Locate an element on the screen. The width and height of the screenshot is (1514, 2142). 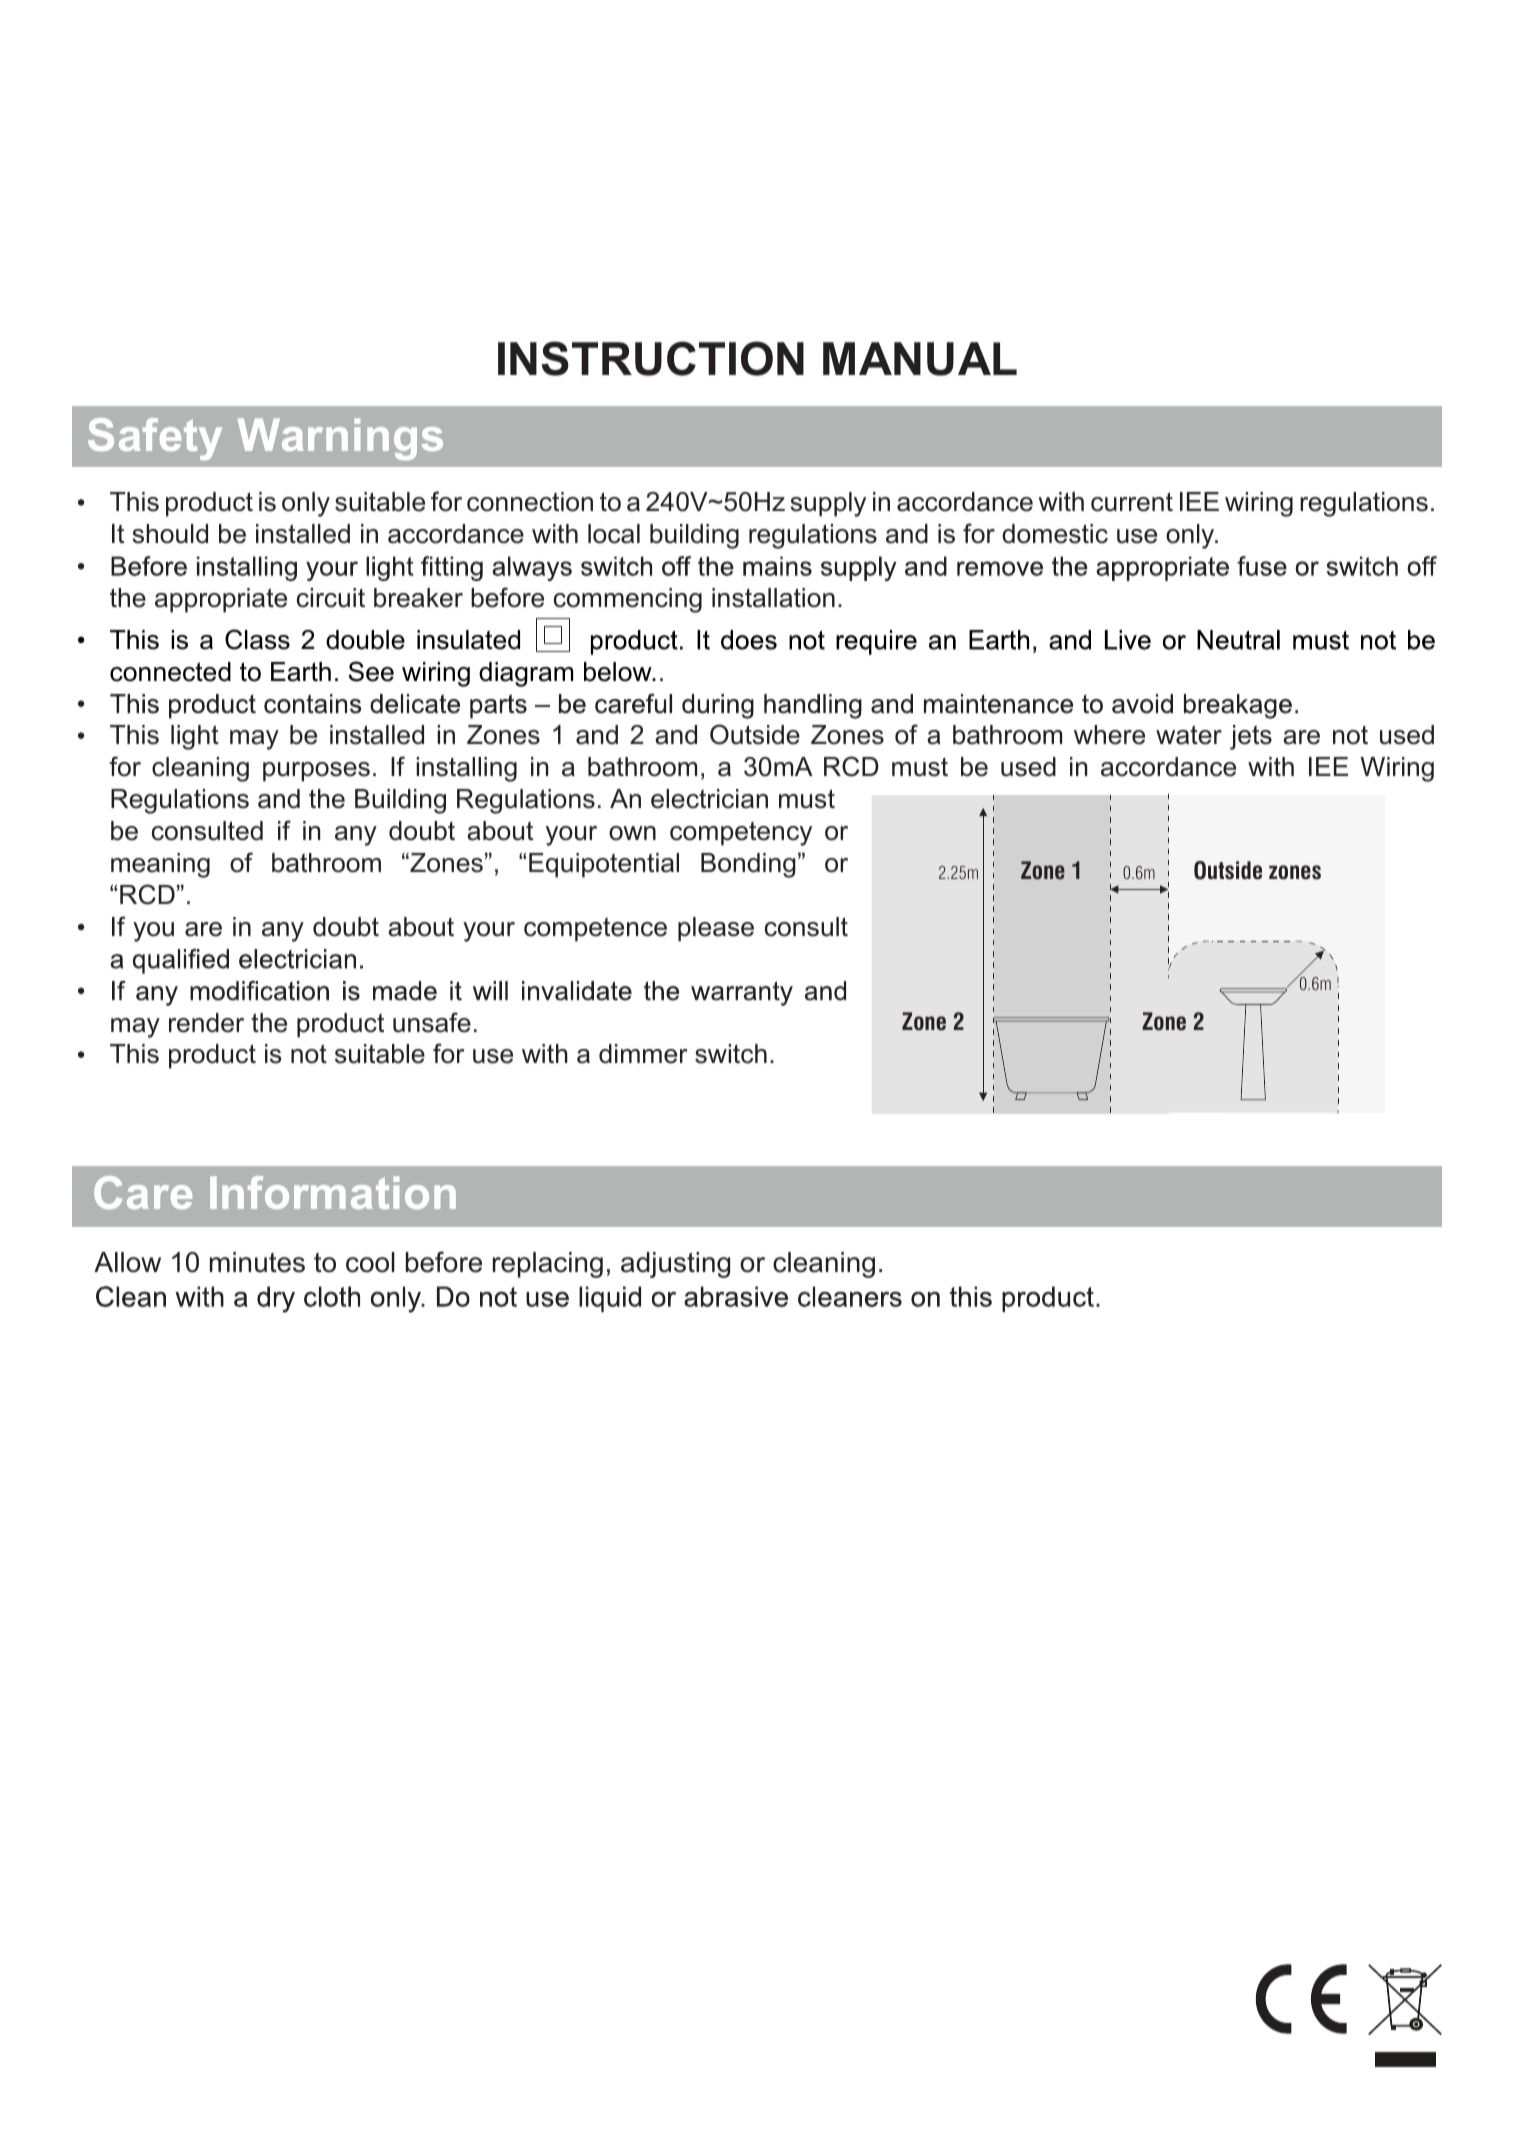
appropriate is located at coordinates (221, 600).
